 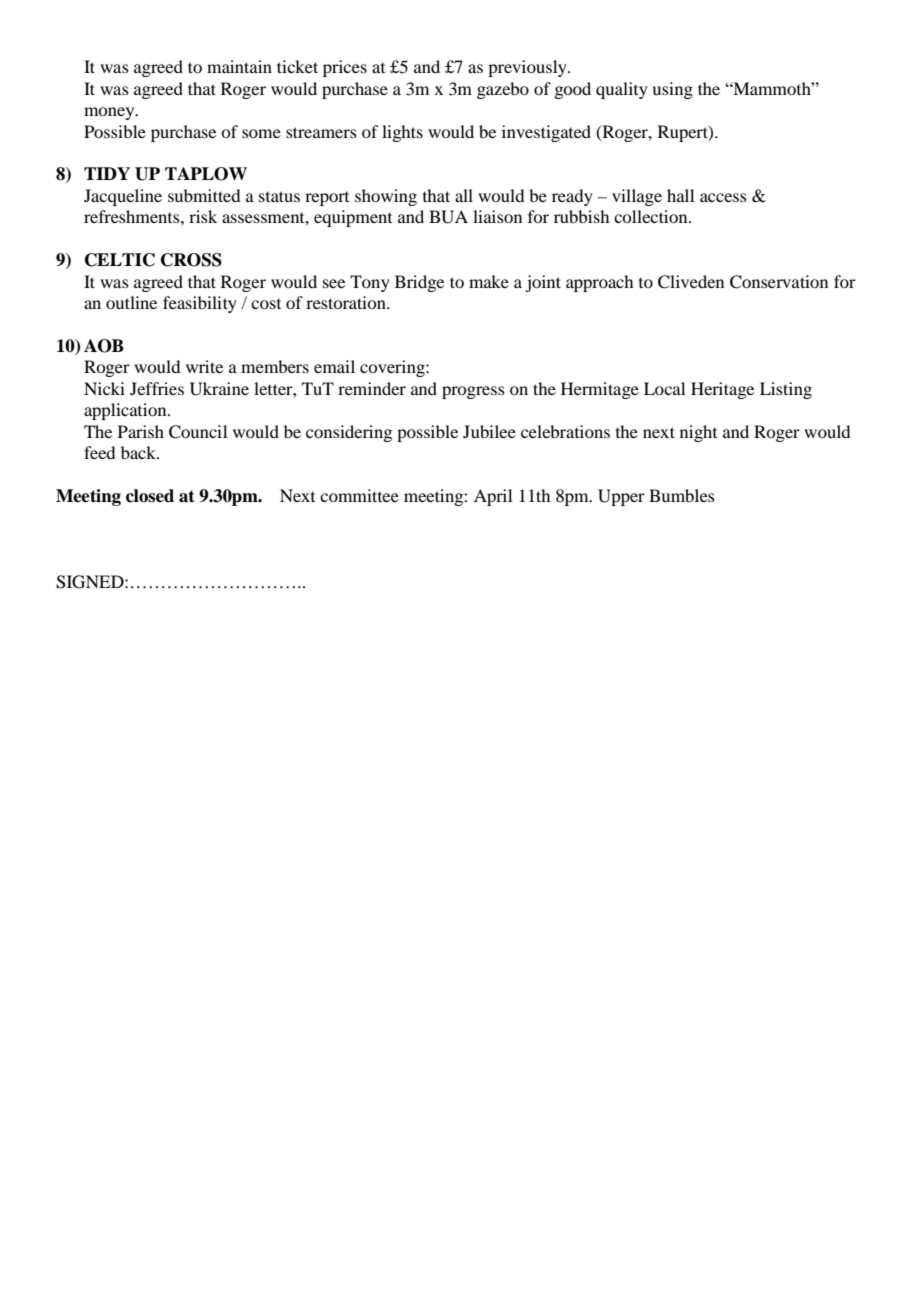 I want to click on maintain, so click(x=239, y=66).
